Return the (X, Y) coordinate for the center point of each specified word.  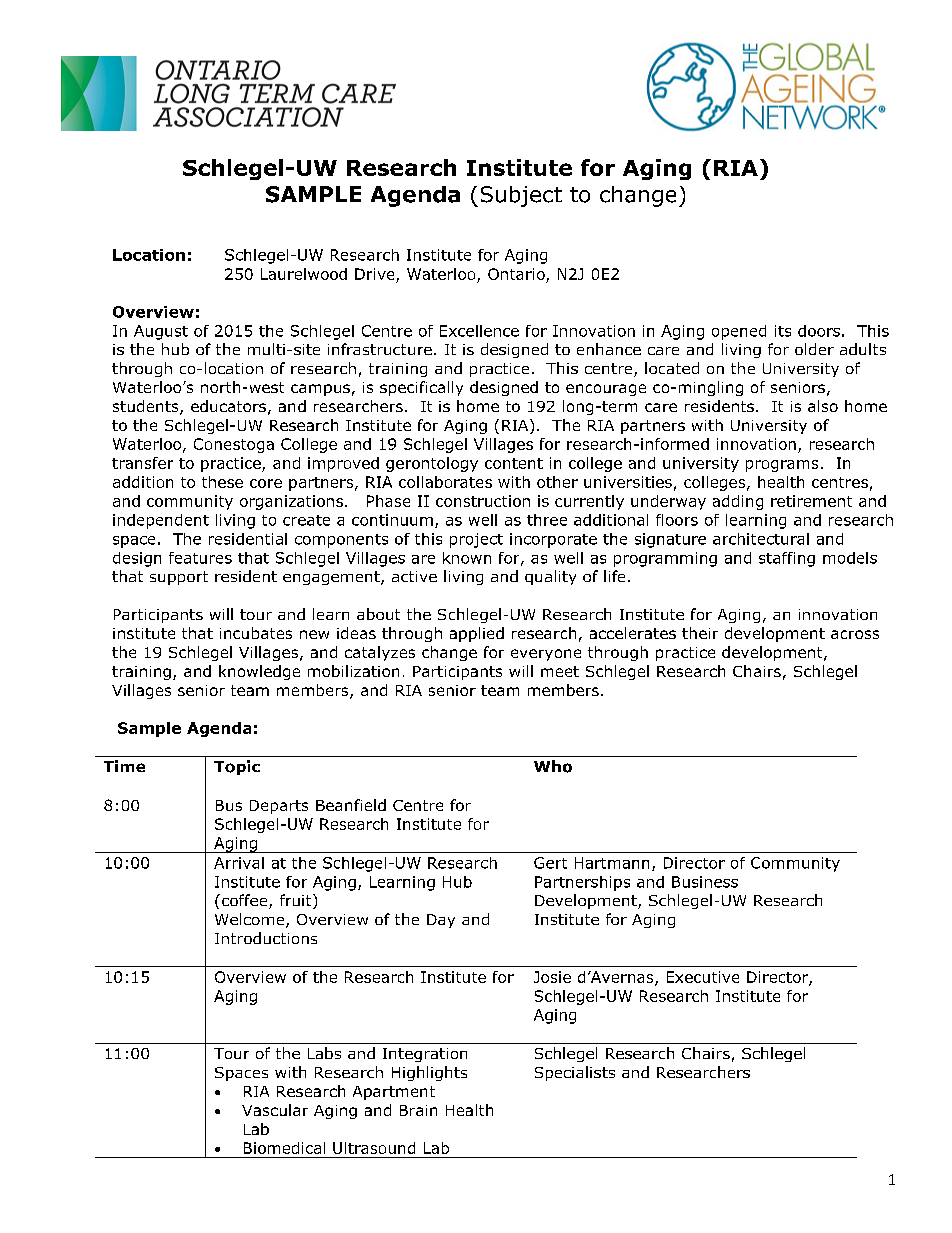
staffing (787, 559)
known (467, 558)
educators (228, 406)
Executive (703, 977)
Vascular (275, 1110)
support (179, 578)
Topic (237, 767)
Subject (521, 196)
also (823, 406)
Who (553, 766)
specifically (421, 388)
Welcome (251, 920)
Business (705, 882)
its (783, 331)
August (161, 332)
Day (441, 921)
